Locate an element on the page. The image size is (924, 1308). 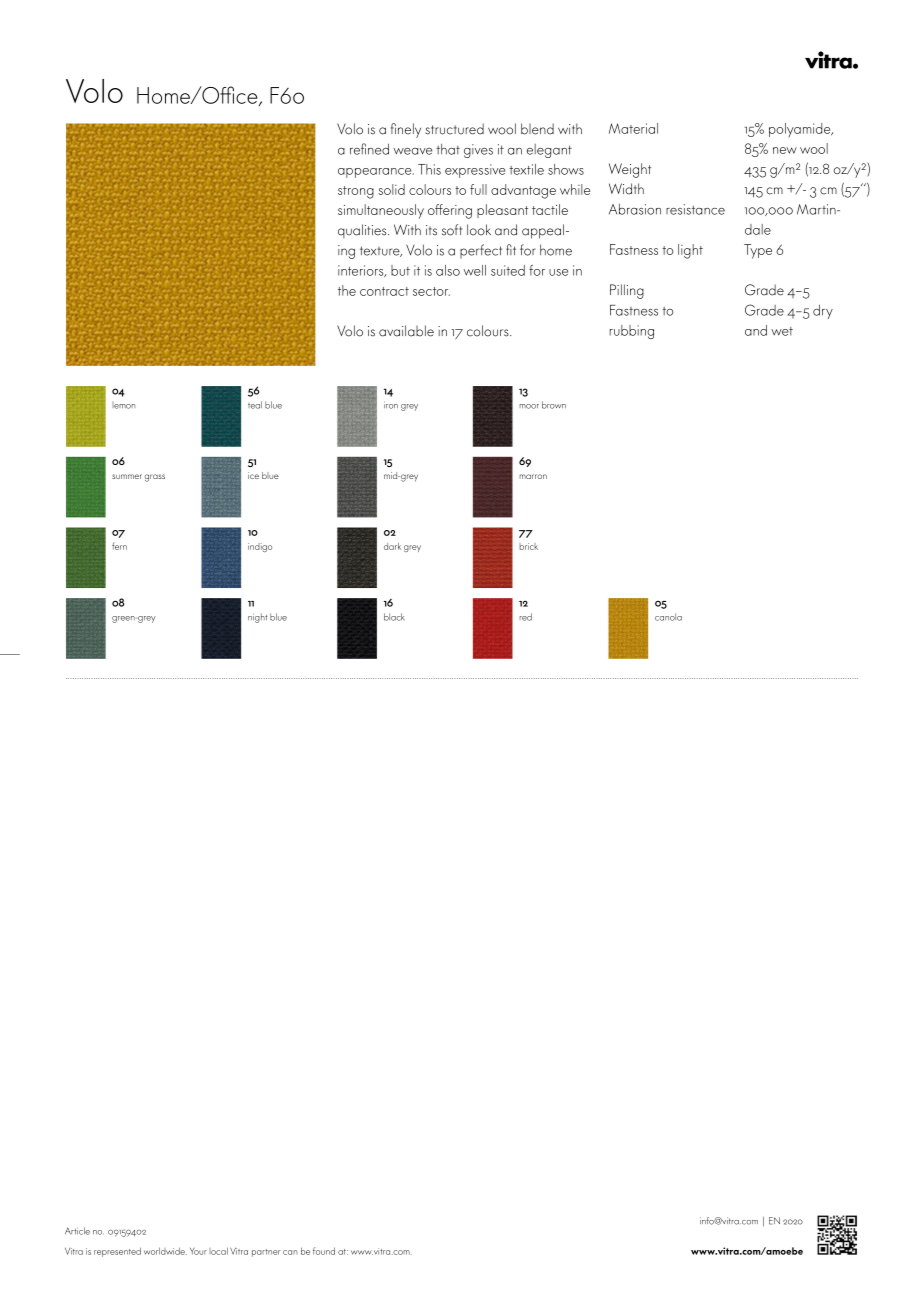
worldwide is located at coordinates (165, 1251).
